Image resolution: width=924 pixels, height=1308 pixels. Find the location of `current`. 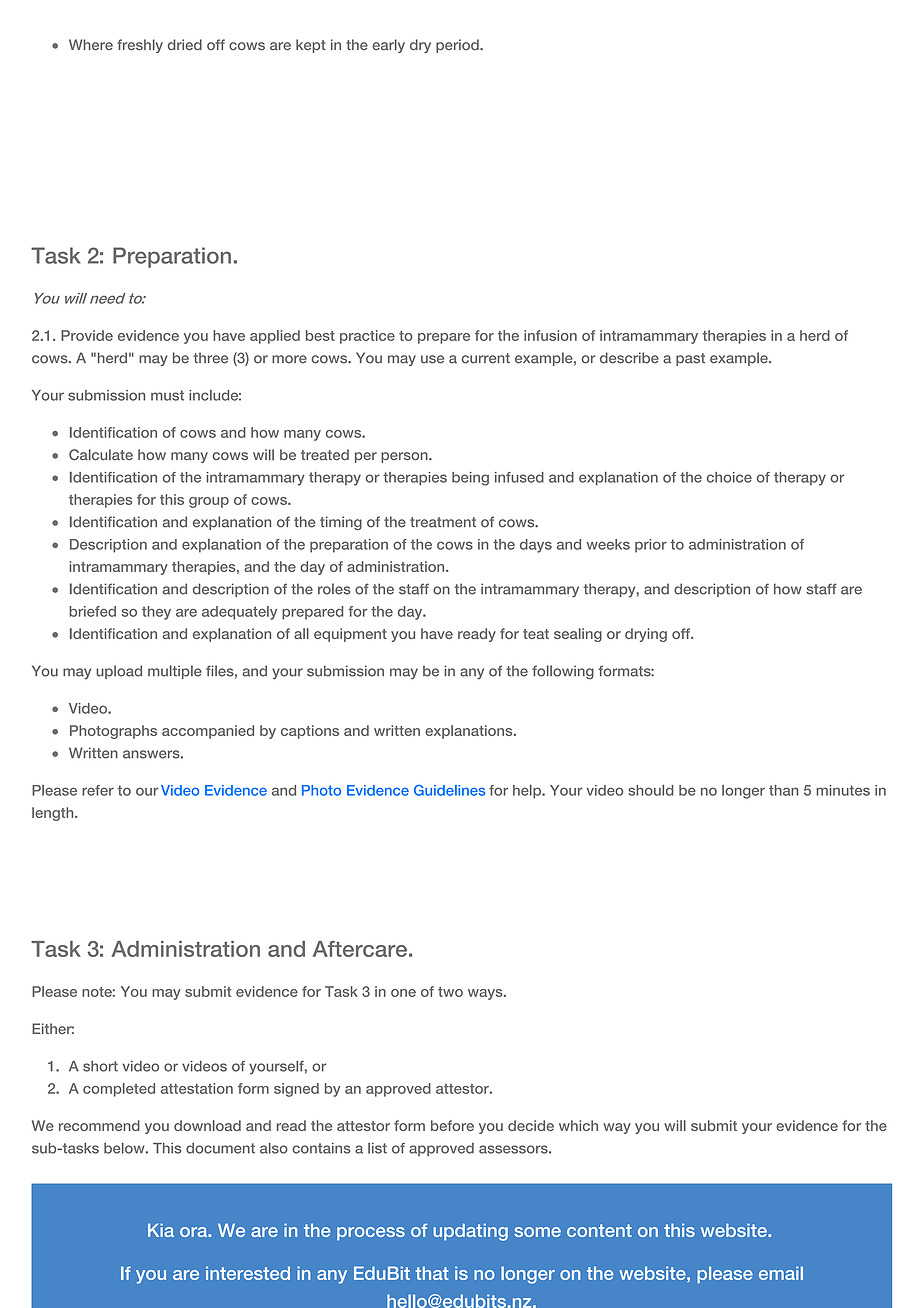

current is located at coordinates (486, 358).
